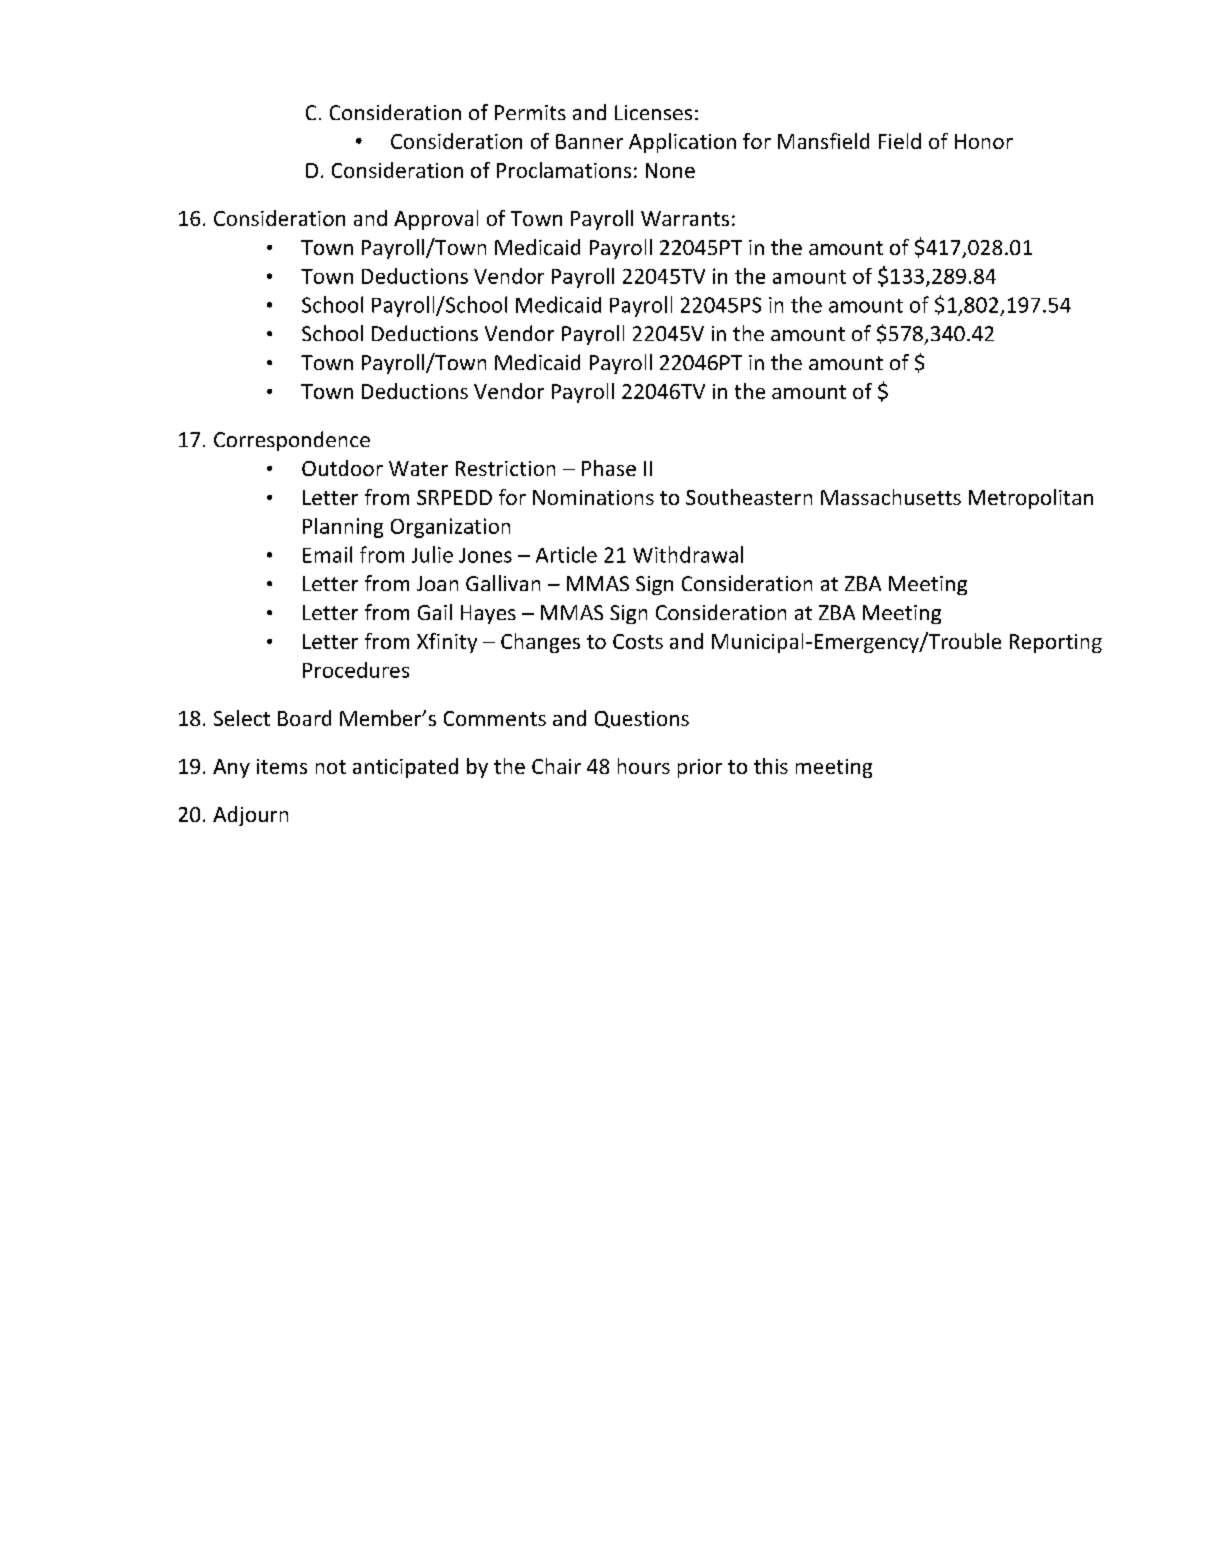  Describe the element at coordinates (670, 170) in the screenshot. I see `None` at that location.
